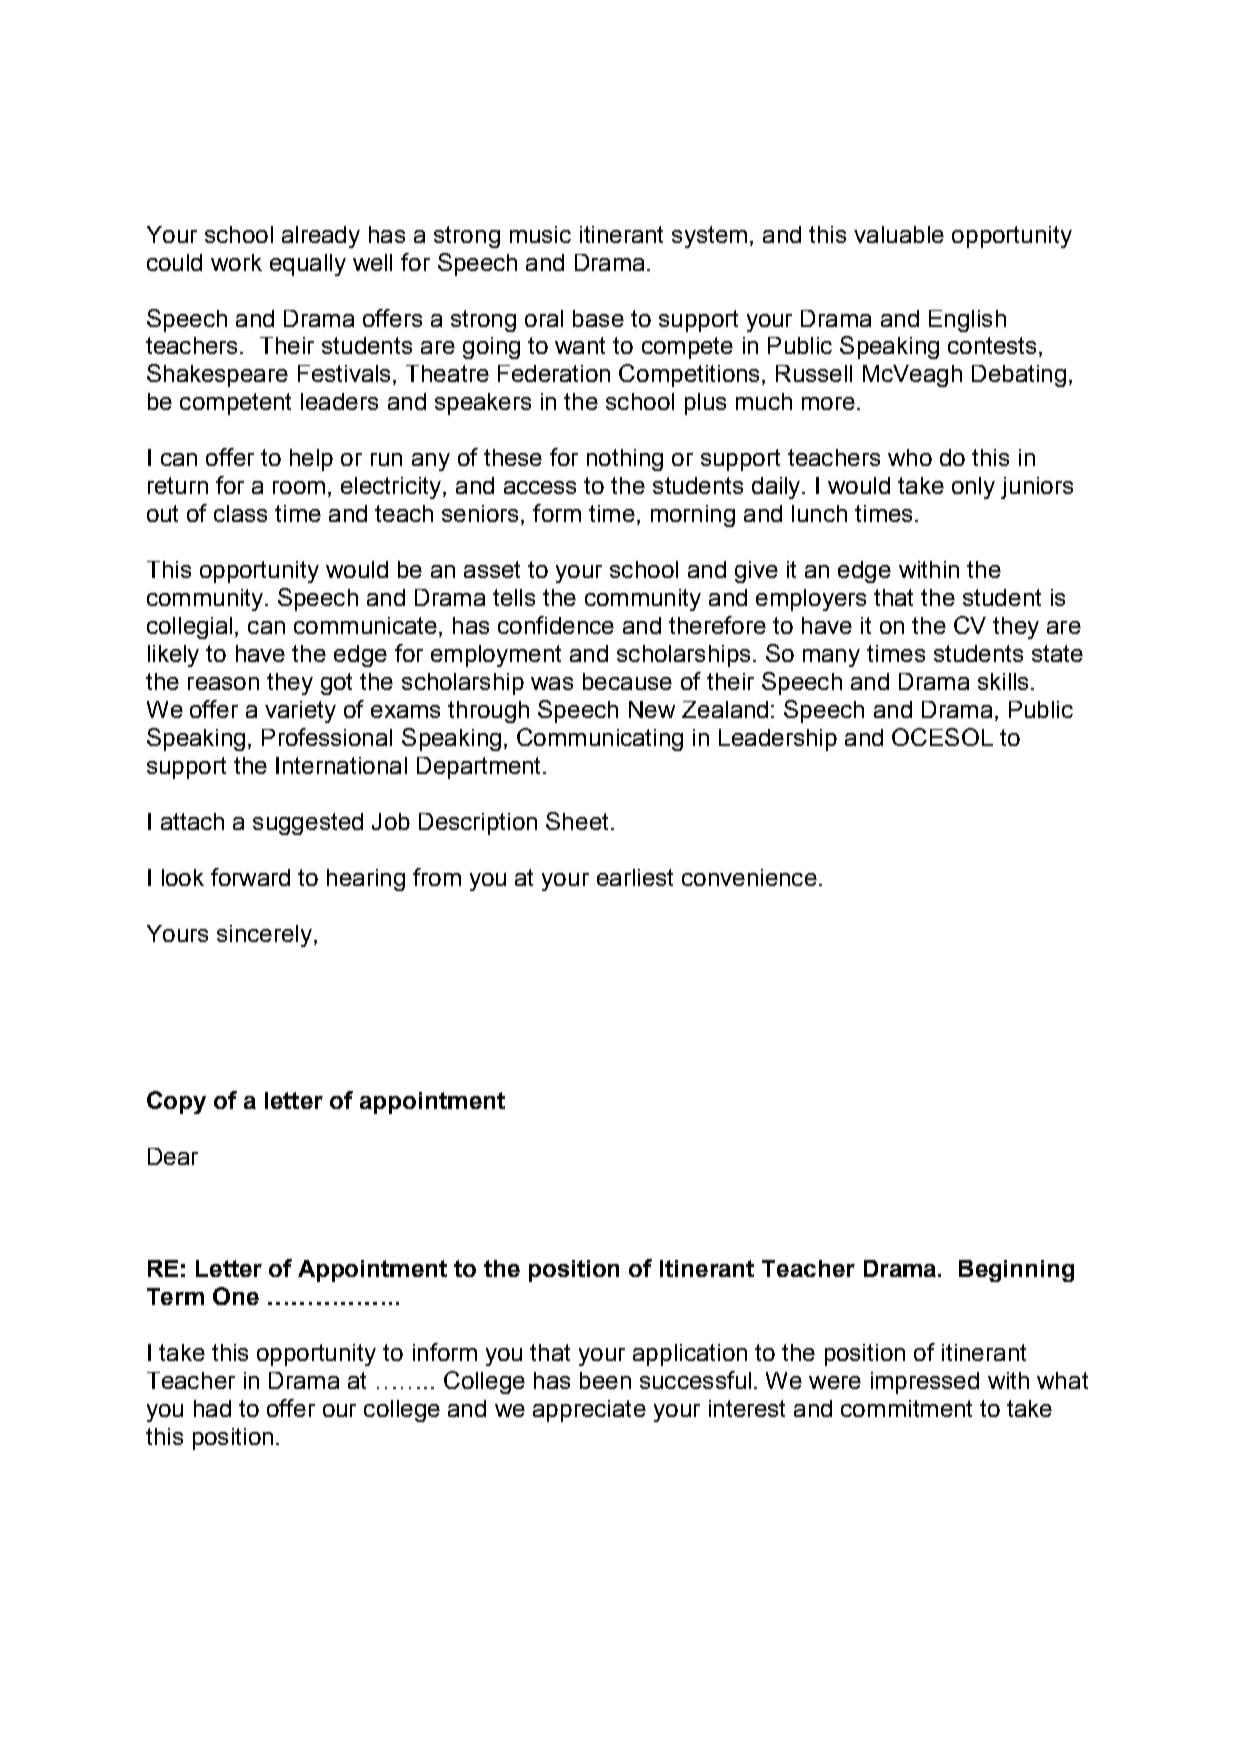 The height and width of the screenshot is (1752, 1239). Describe the element at coordinates (973, 488) in the screenshot. I see `only` at that location.
